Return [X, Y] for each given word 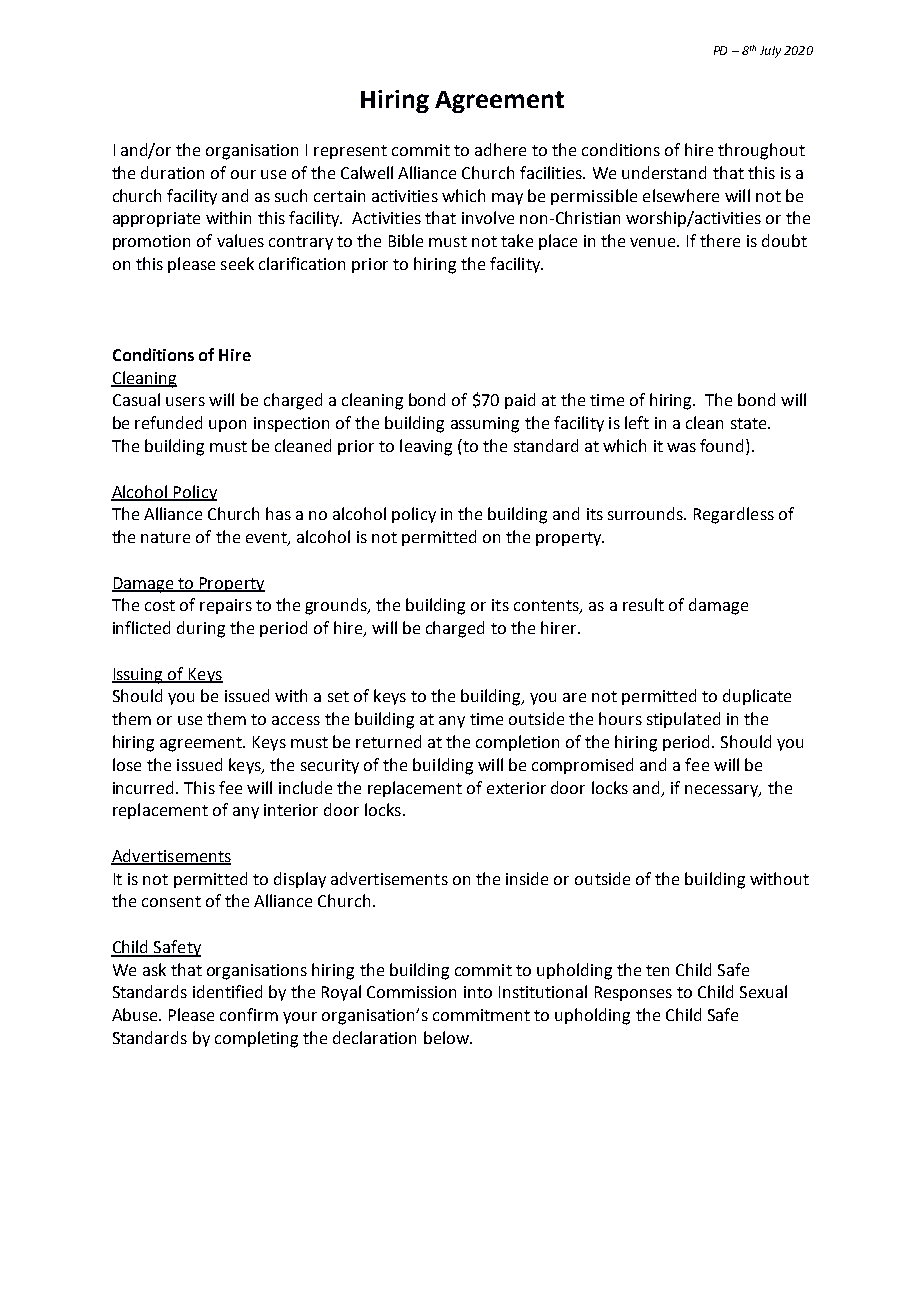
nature [165, 537]
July [770, 52]
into [478, 992]
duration [172, 172]
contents [547, 607]
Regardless [734, 515]
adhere [500, 149]
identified [227, 991]
